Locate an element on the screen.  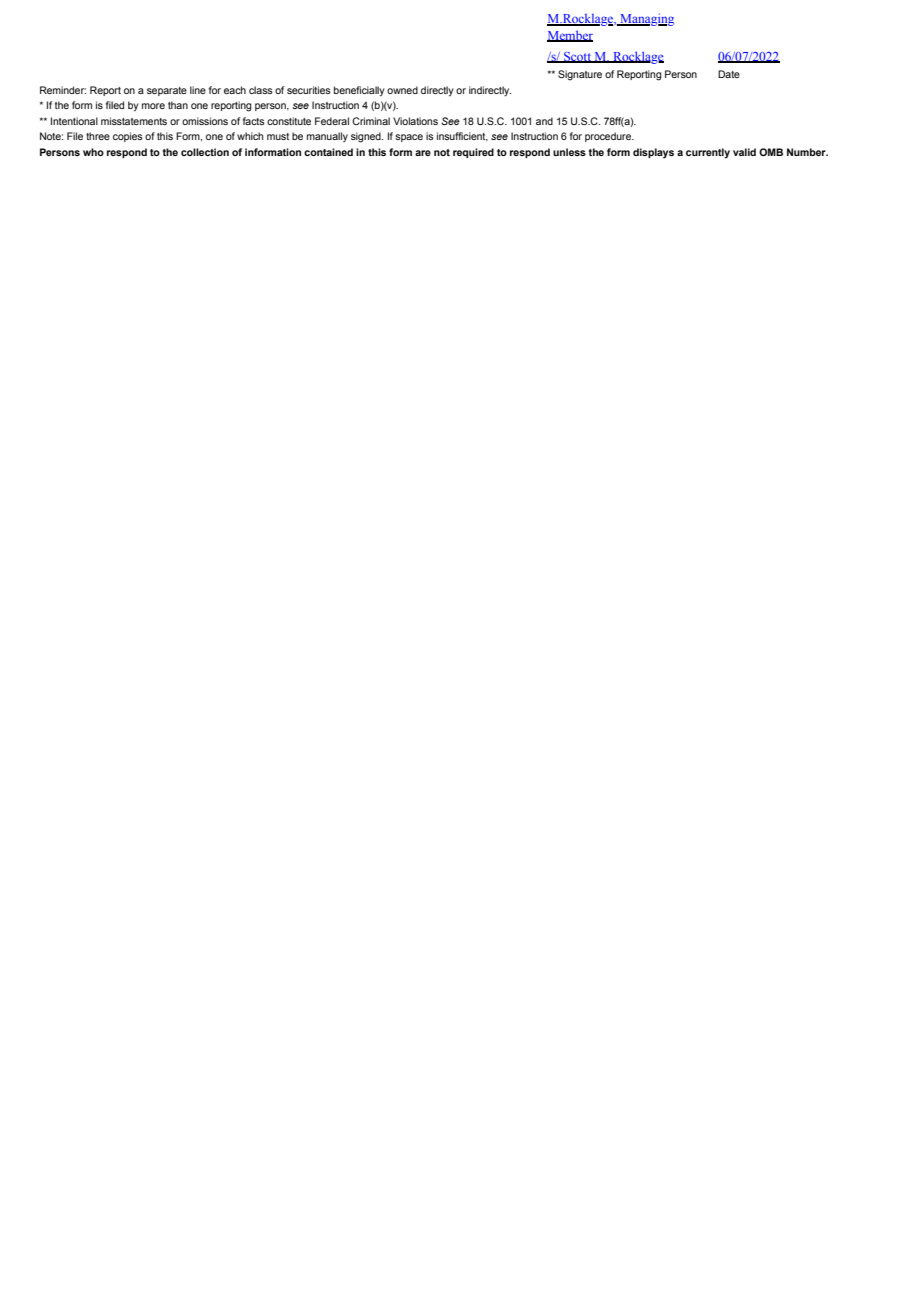
and is located at coordinates (544, 121).
